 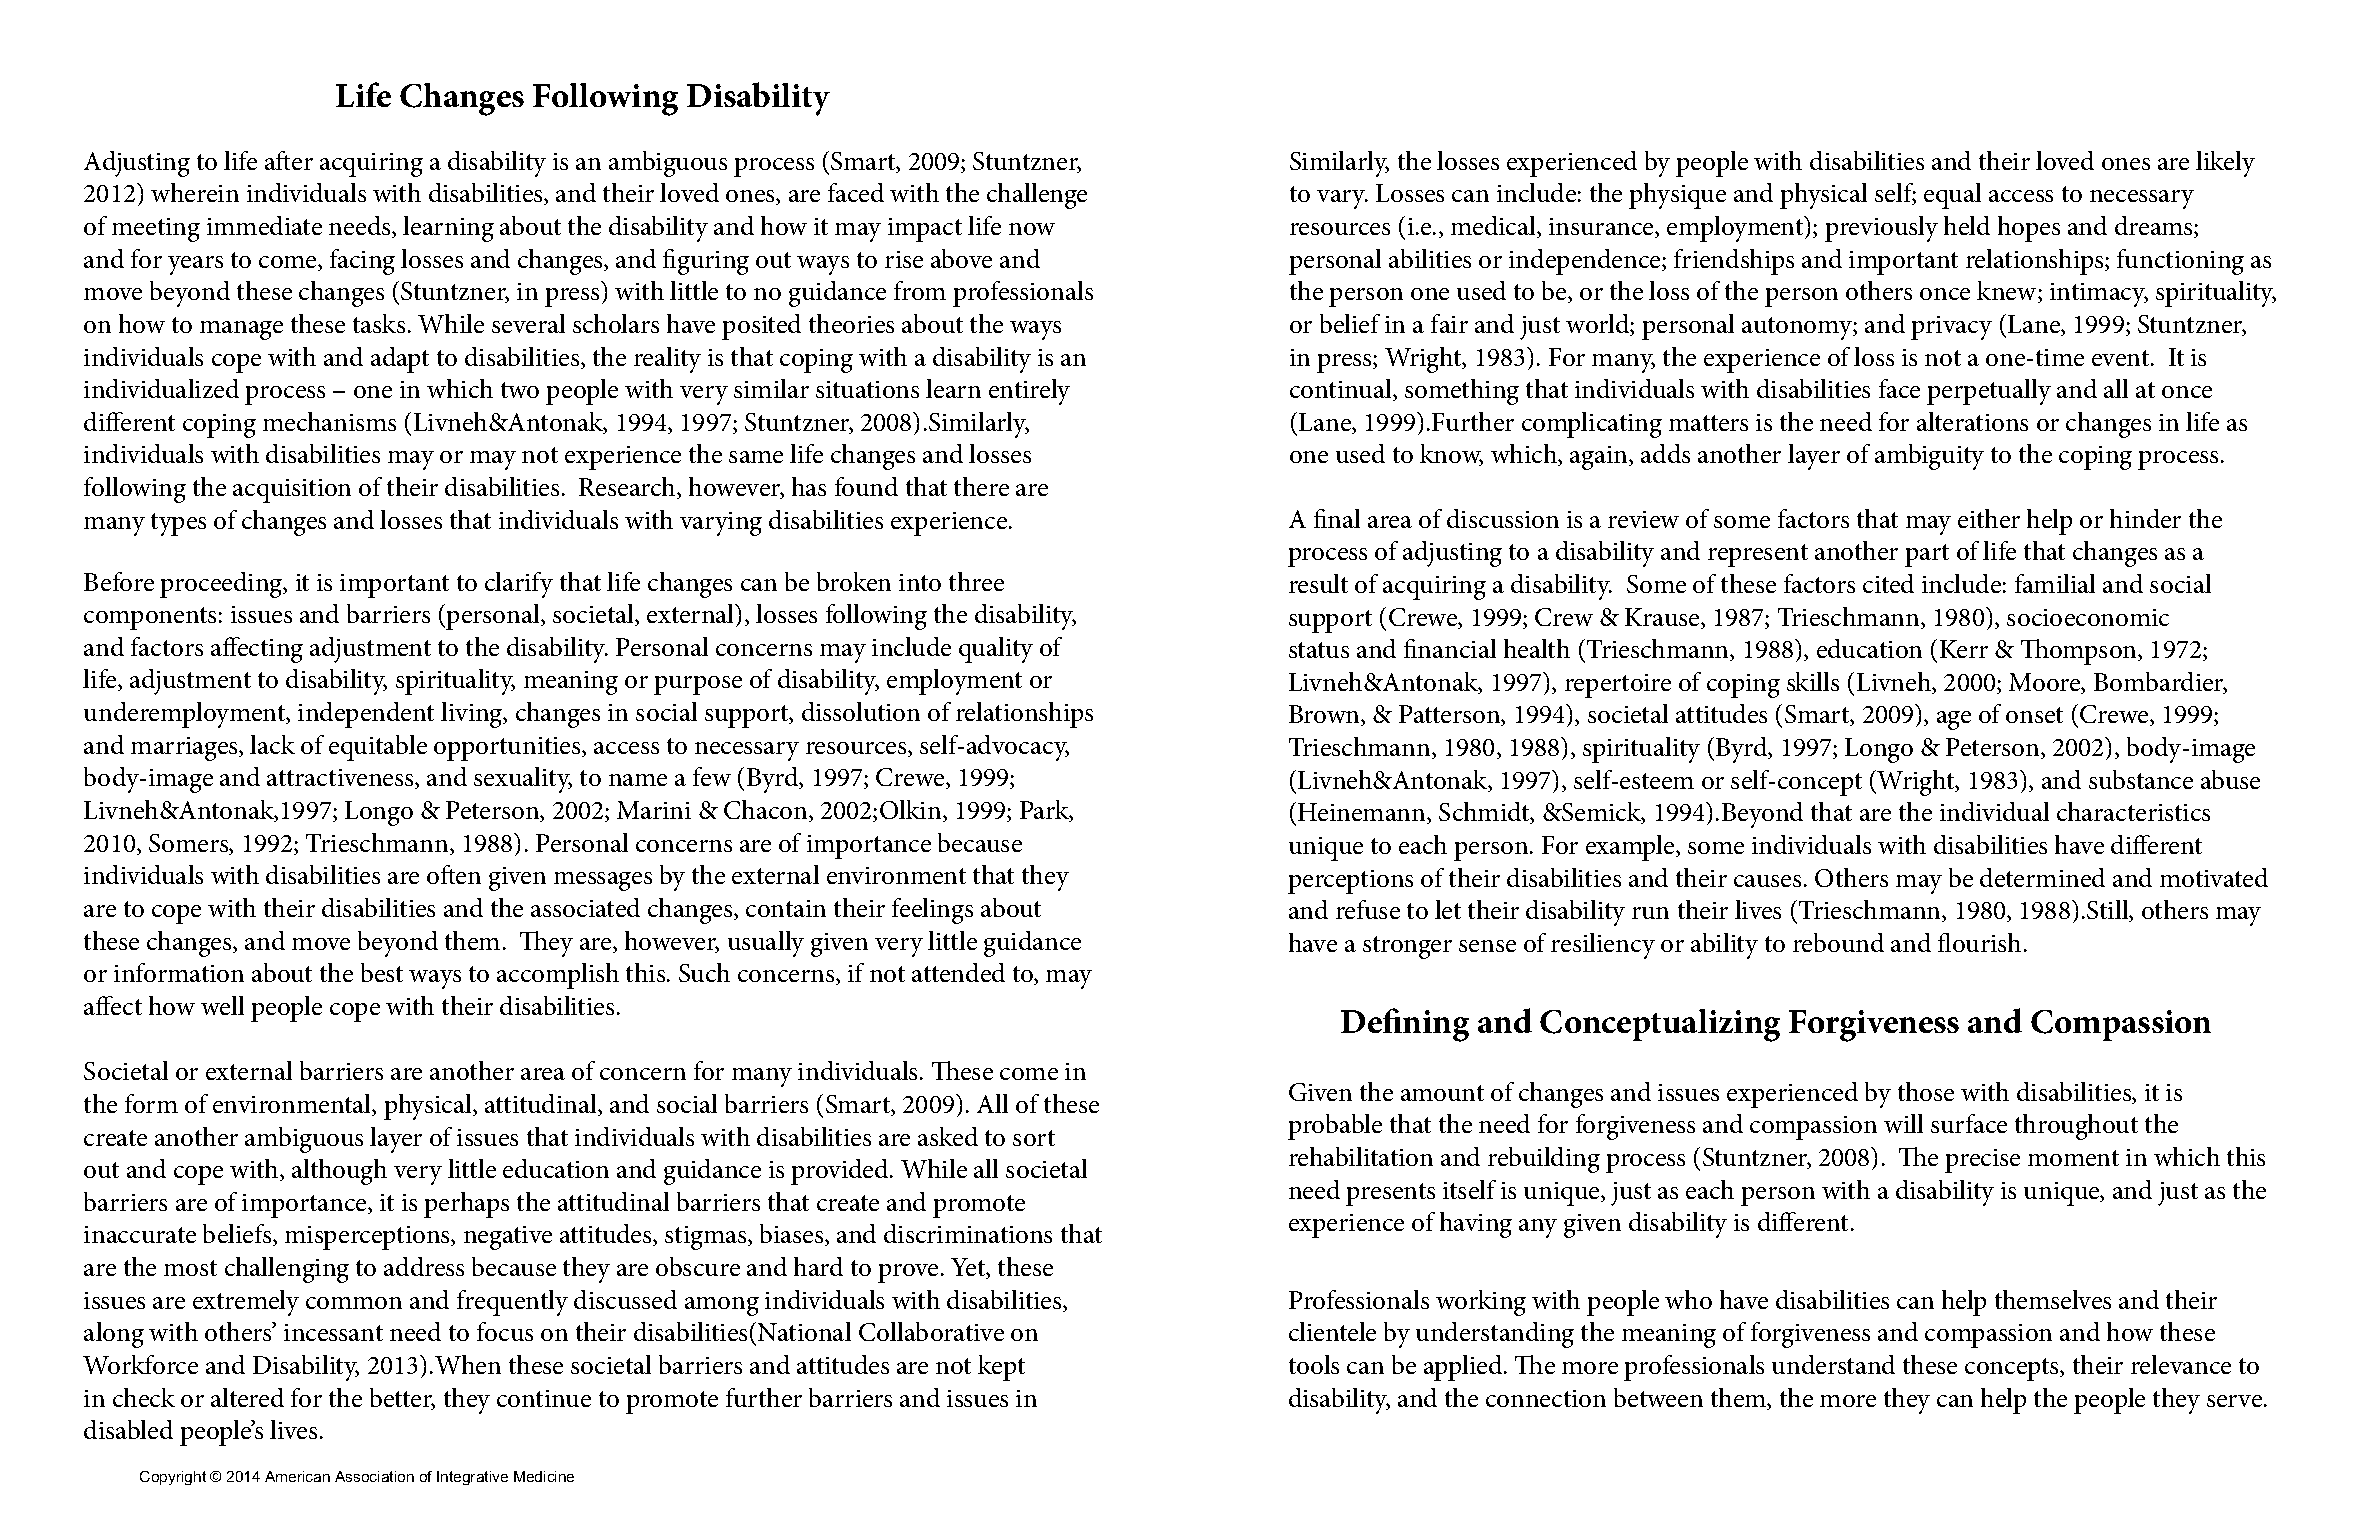 What do you see at coordinates (1037, 196) in the document?
I see `challenge` at bounding box center [1037, 196].
